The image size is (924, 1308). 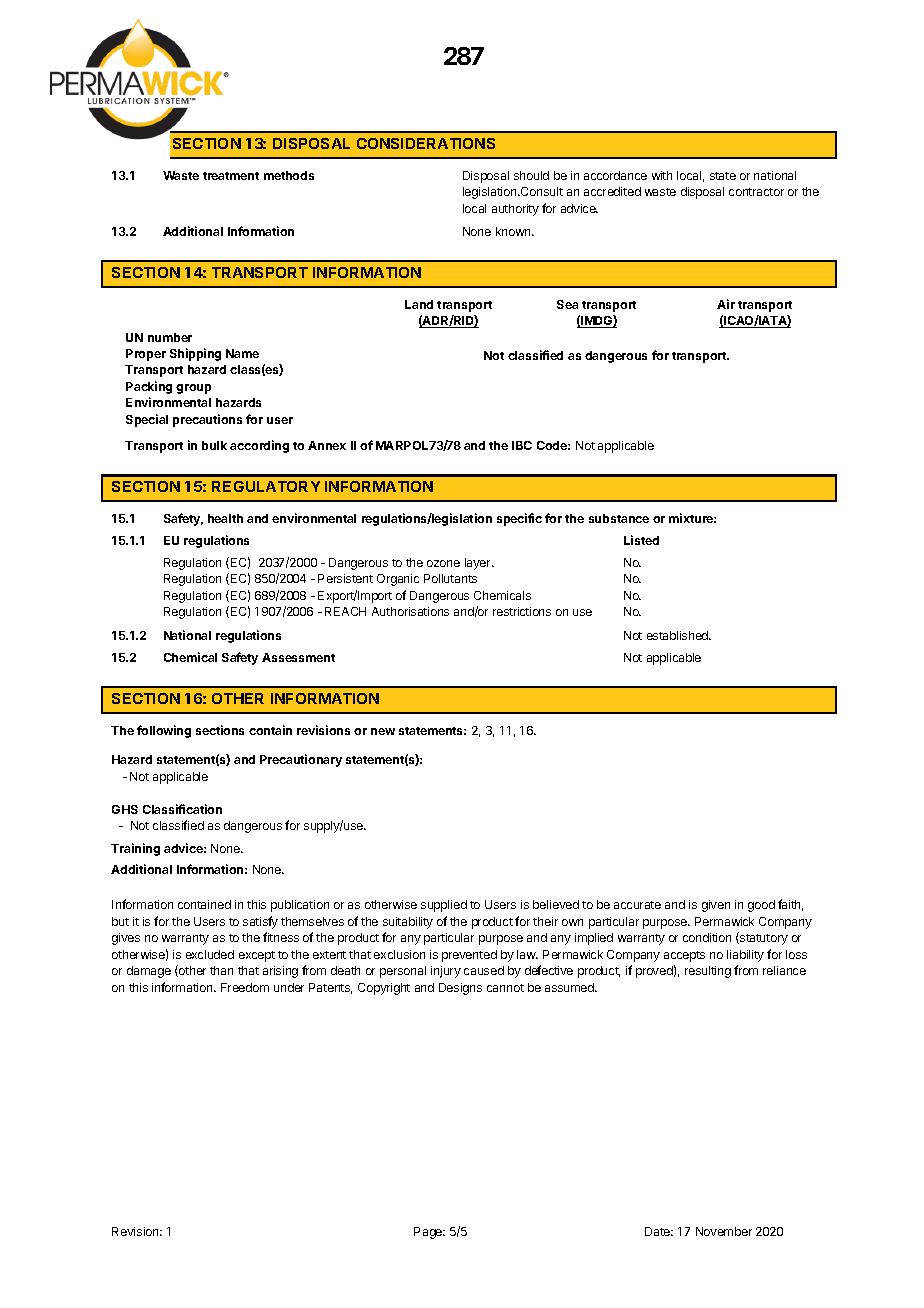 I want to click on IBC, so click(x=522, y=445).
